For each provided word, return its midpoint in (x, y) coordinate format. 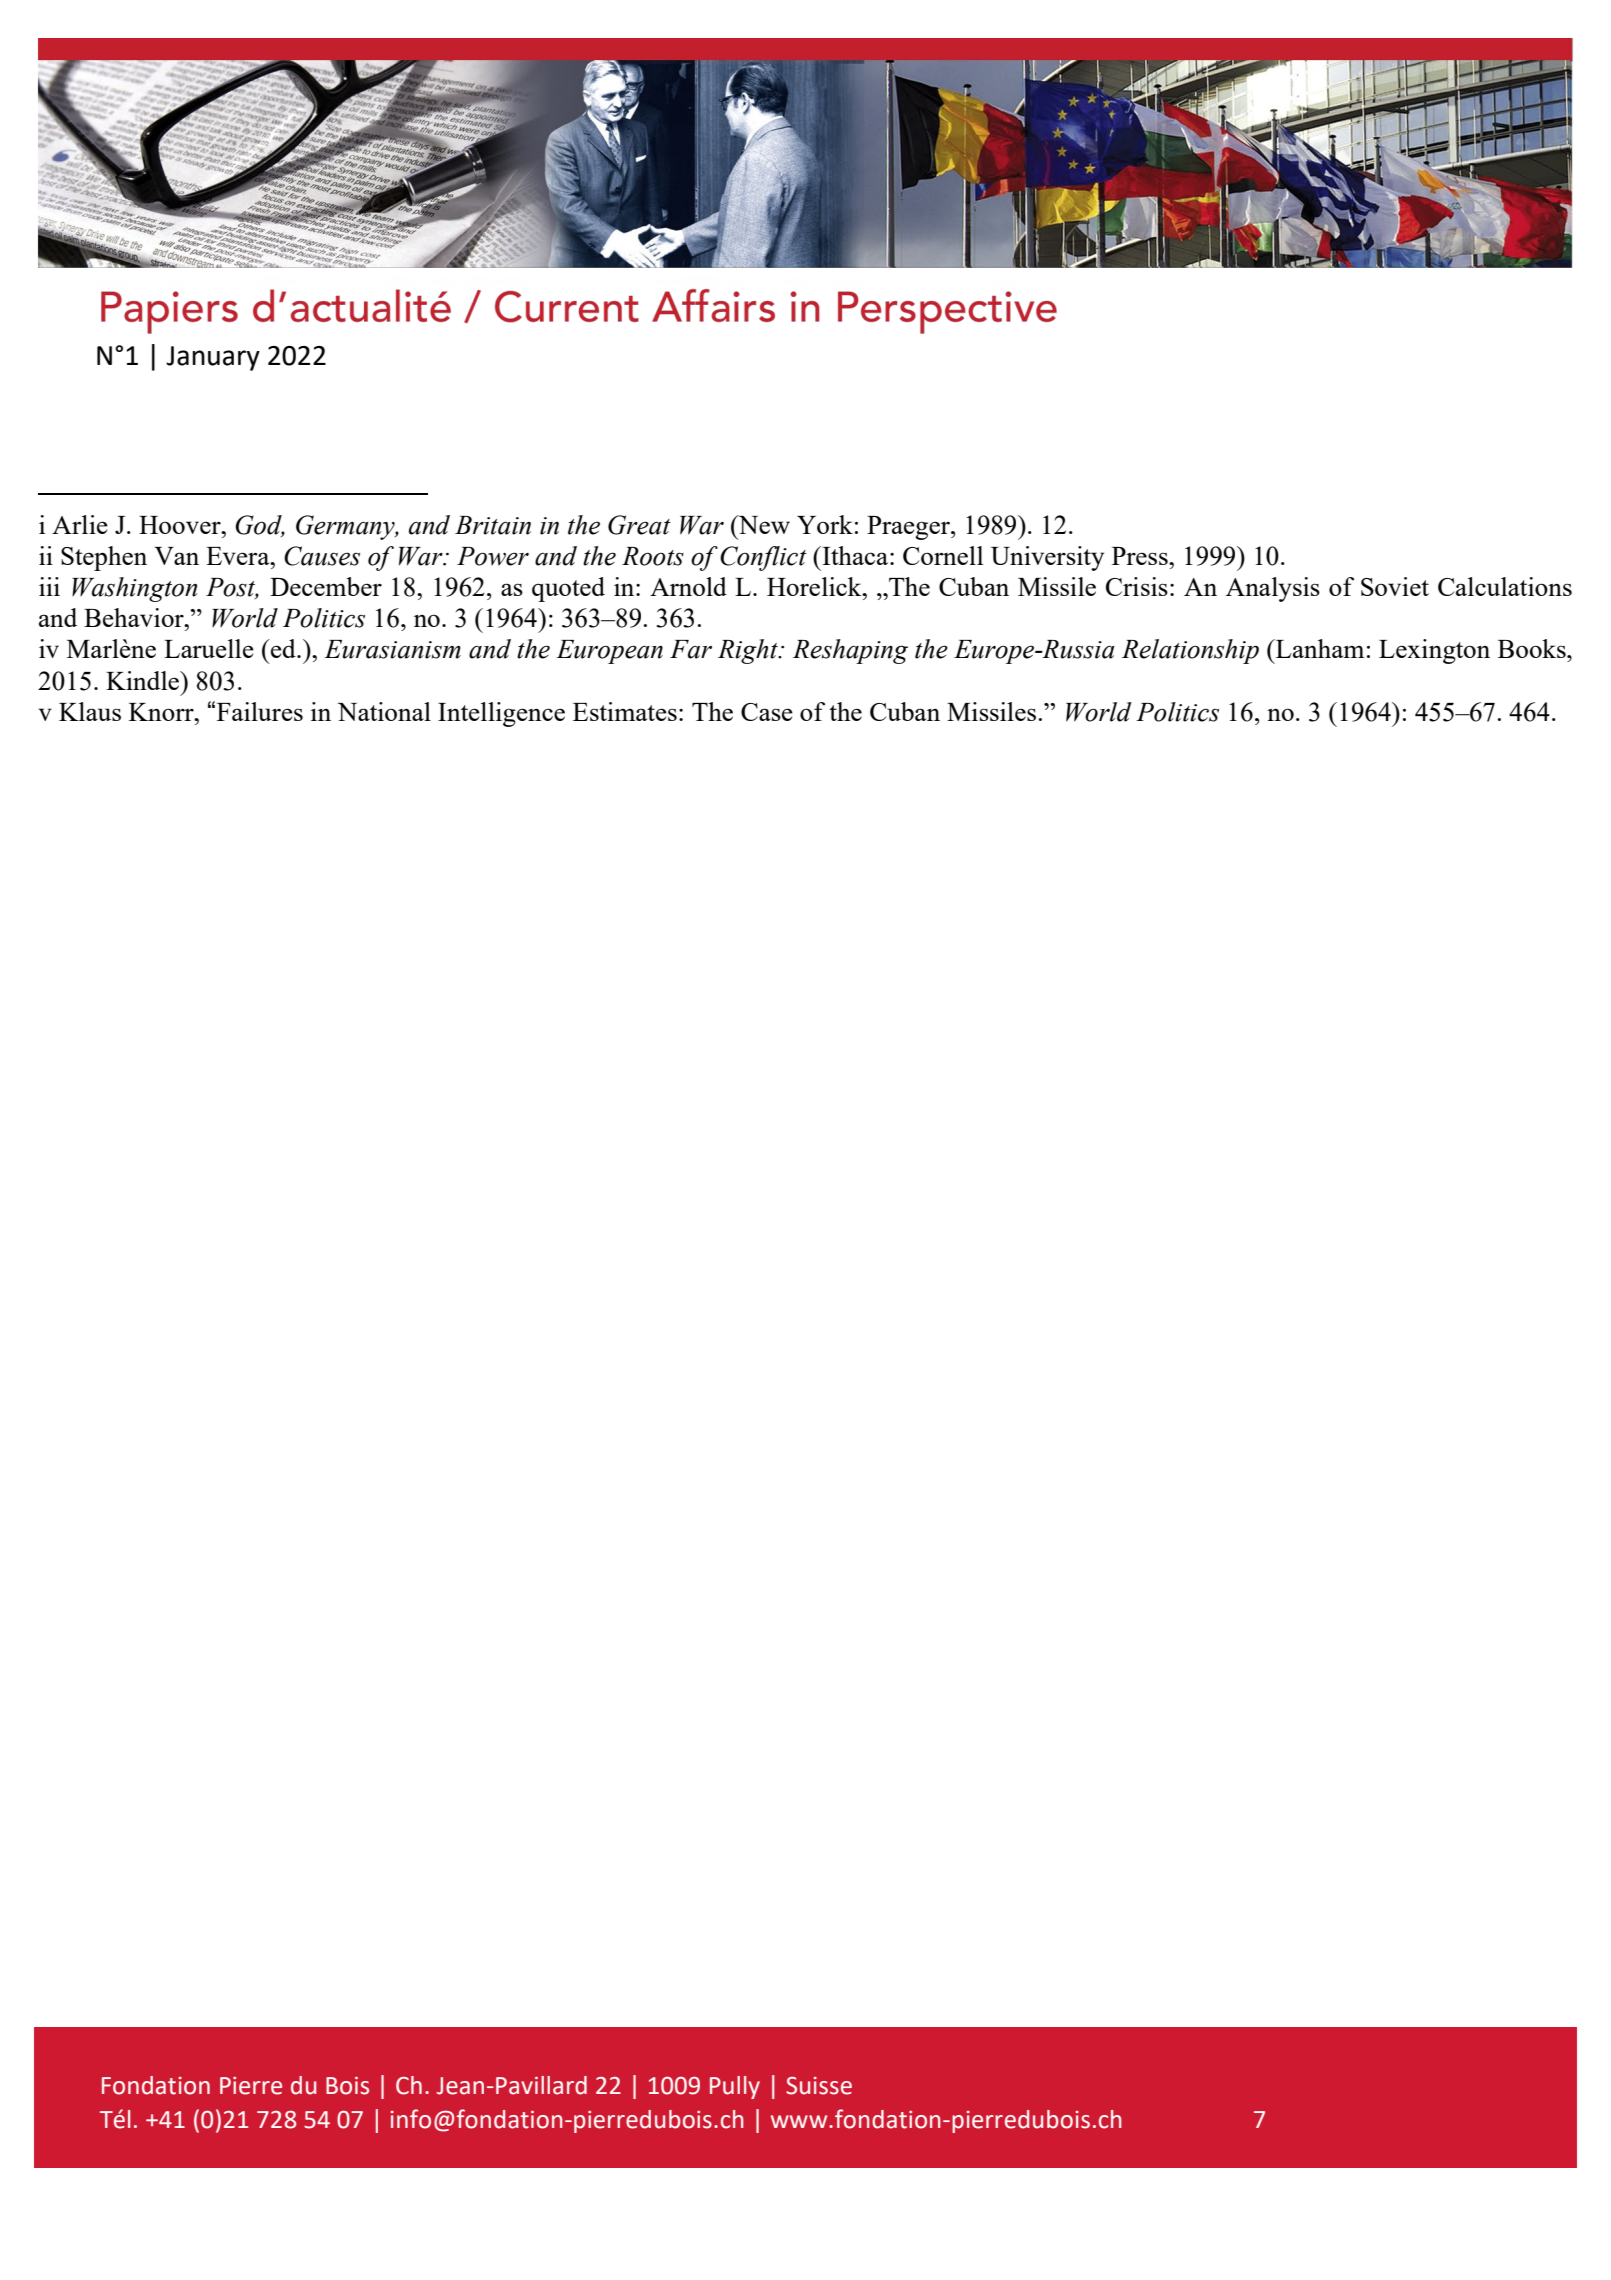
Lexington (1434, 651)
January (213, 358)
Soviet (1395, 586)
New (763, 524)
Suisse (819, 2086)
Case (767, 712)
